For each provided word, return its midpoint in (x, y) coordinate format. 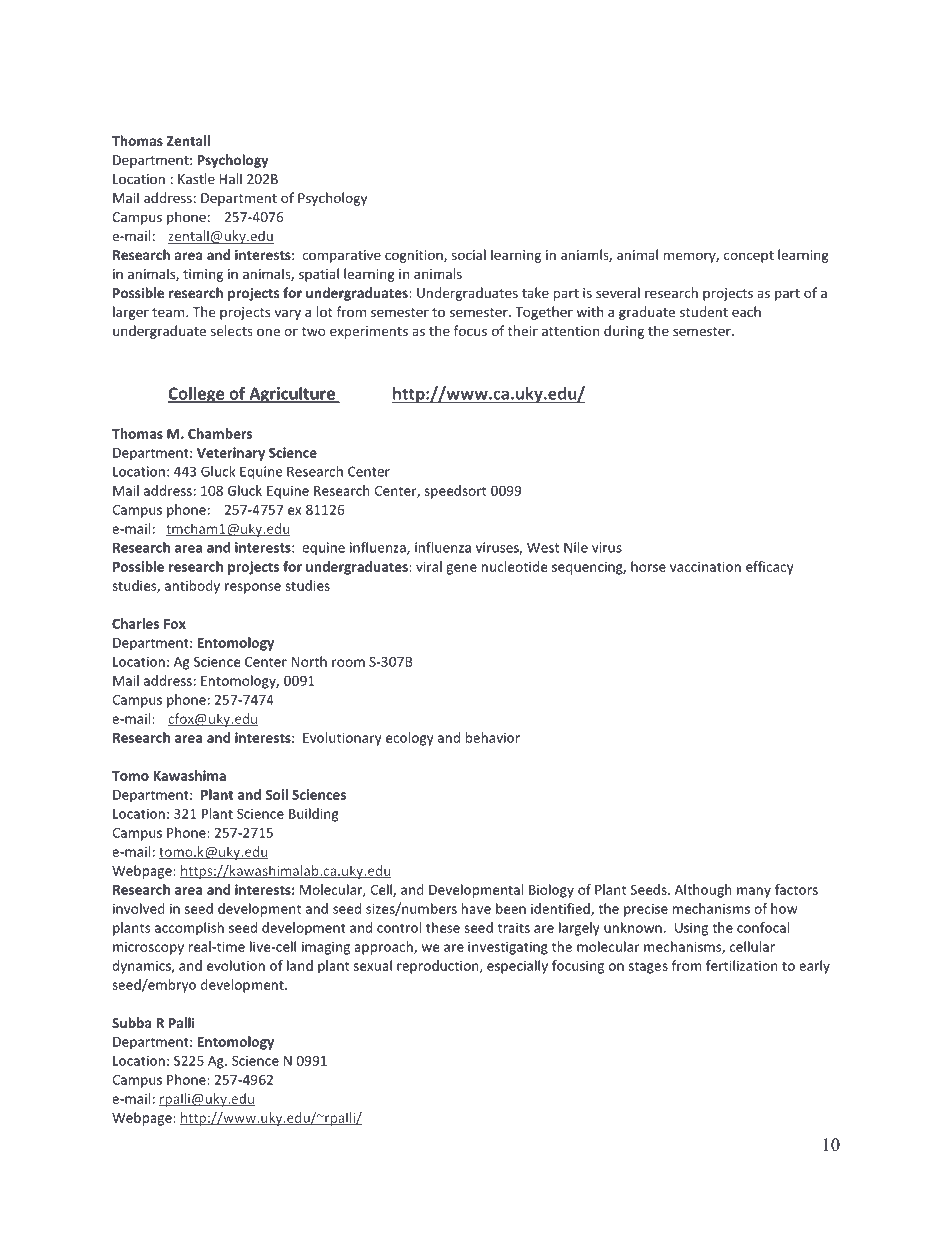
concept (749, 257)
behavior (493, 737)
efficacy (770, 568)
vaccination (705, 566)
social (469, 254)
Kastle (196, 178)
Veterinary (231, 454)
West (543, 547)
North (309, 661)
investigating (508, 948)
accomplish (189, 929)
